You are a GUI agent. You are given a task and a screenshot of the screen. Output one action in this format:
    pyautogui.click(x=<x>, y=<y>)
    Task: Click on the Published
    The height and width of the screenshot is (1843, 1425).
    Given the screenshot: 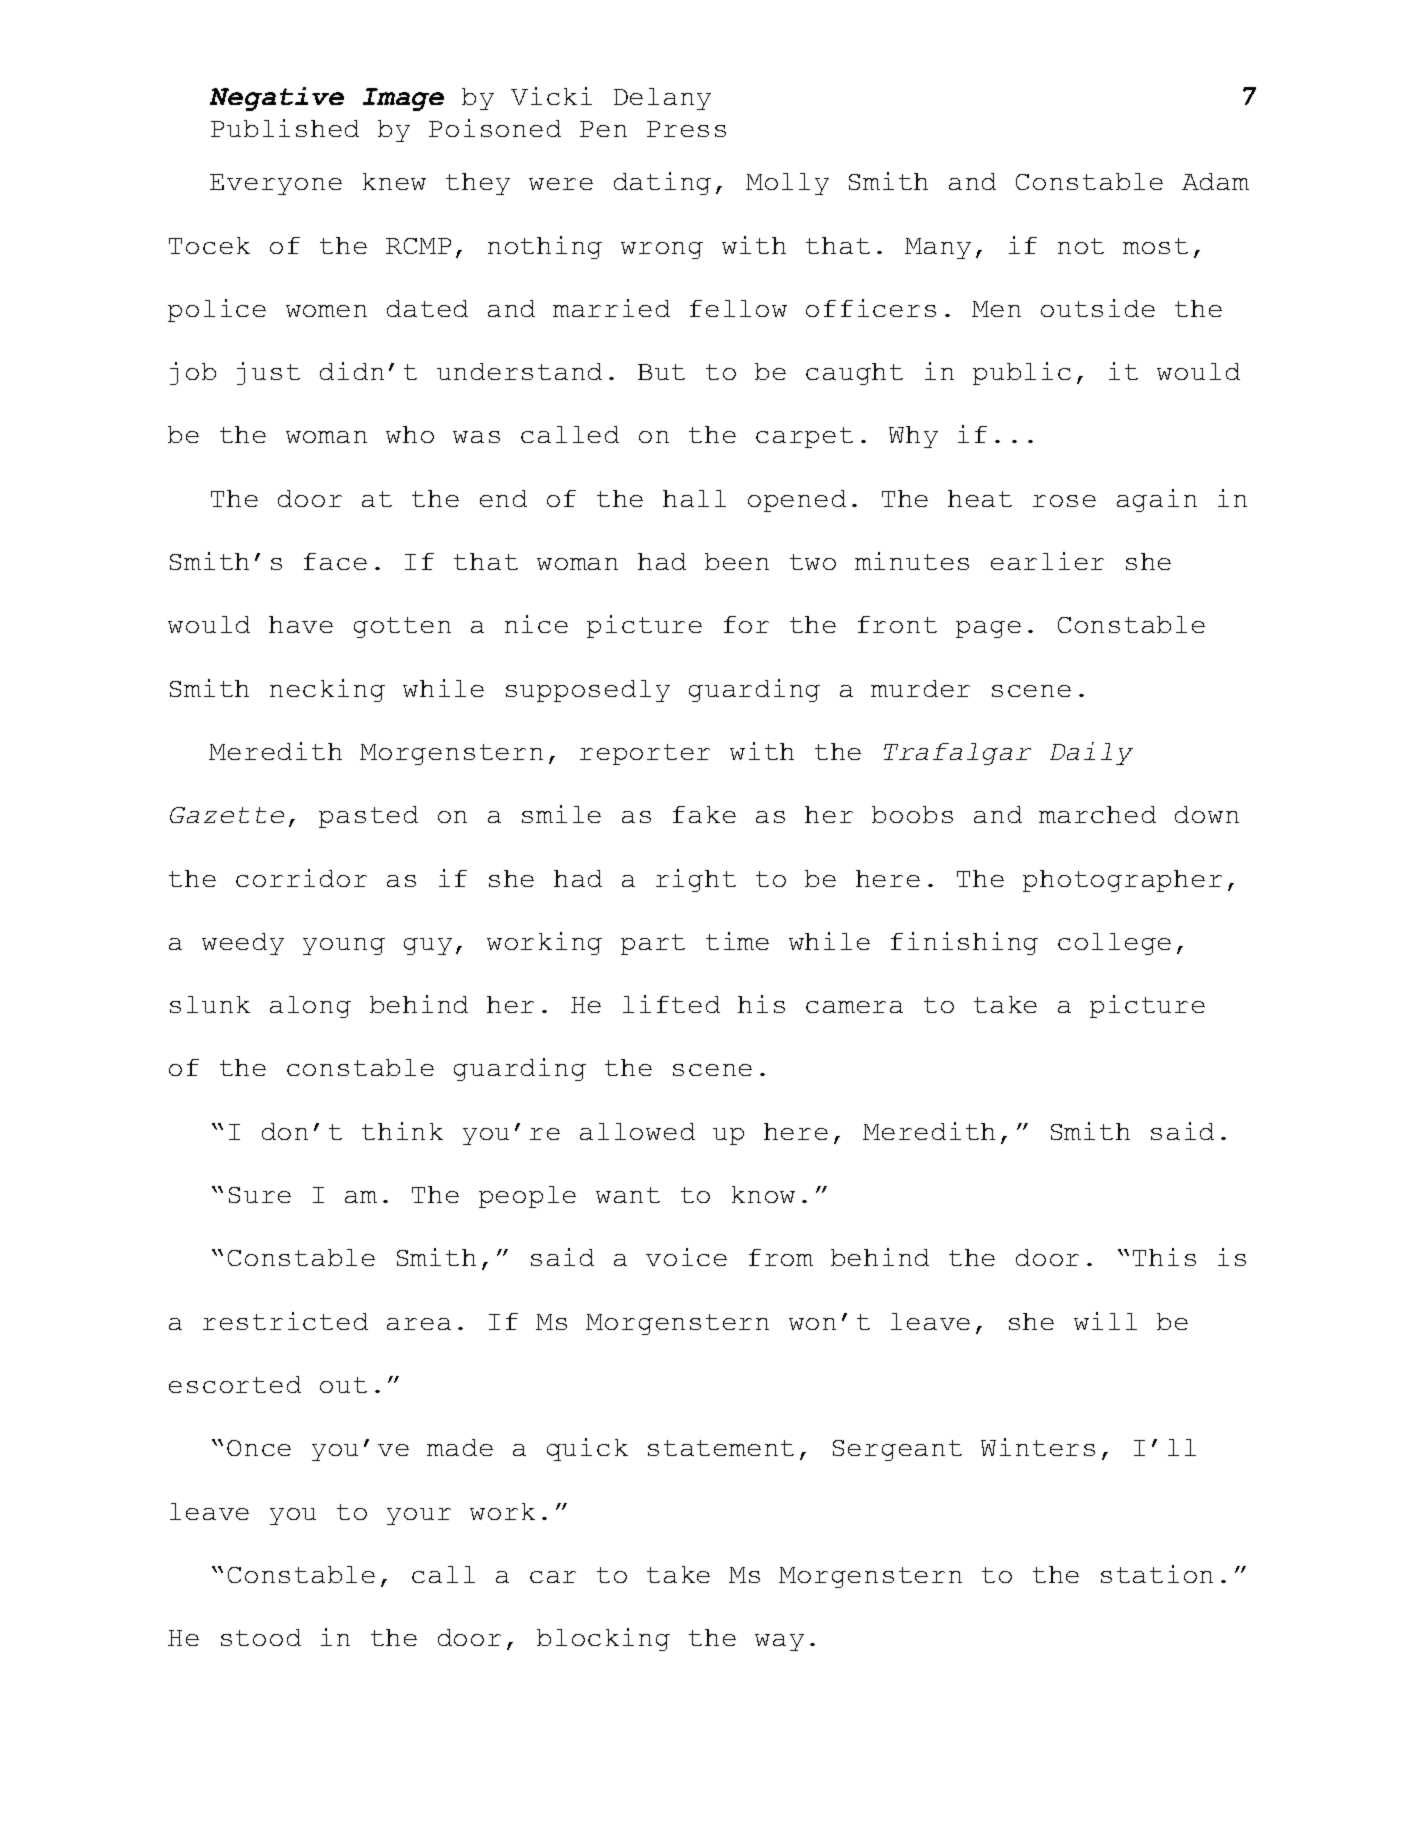 What is the action you would take?
    pyautogui.click(x=285, y=128)
